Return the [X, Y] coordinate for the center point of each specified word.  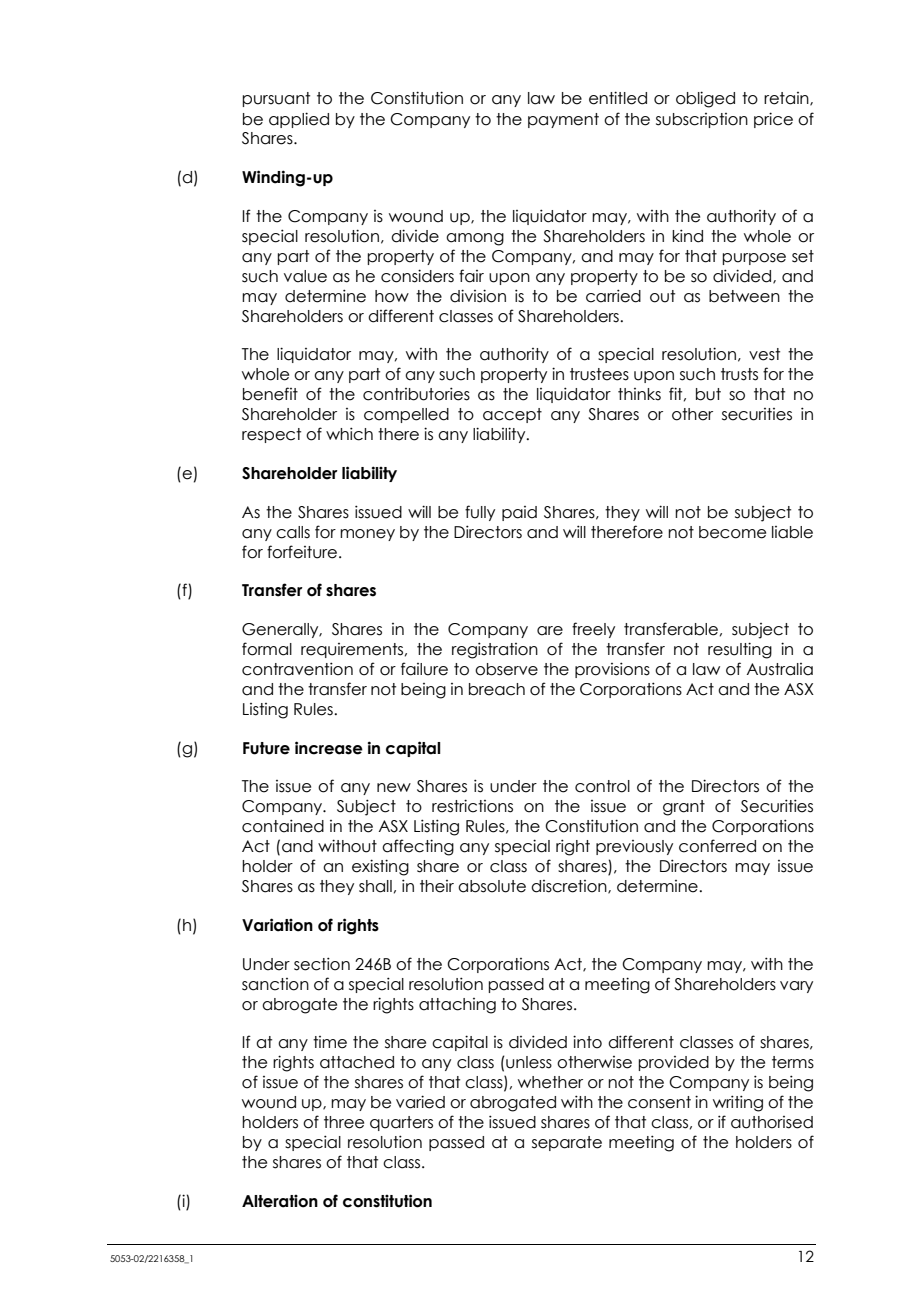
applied [299, 120]
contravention [297, 669]
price [773, 120]
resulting [740, 650]
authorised [772, 1122]
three [344, 1122]
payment [563, 120]
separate [567, 1143]
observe [506, 669]
